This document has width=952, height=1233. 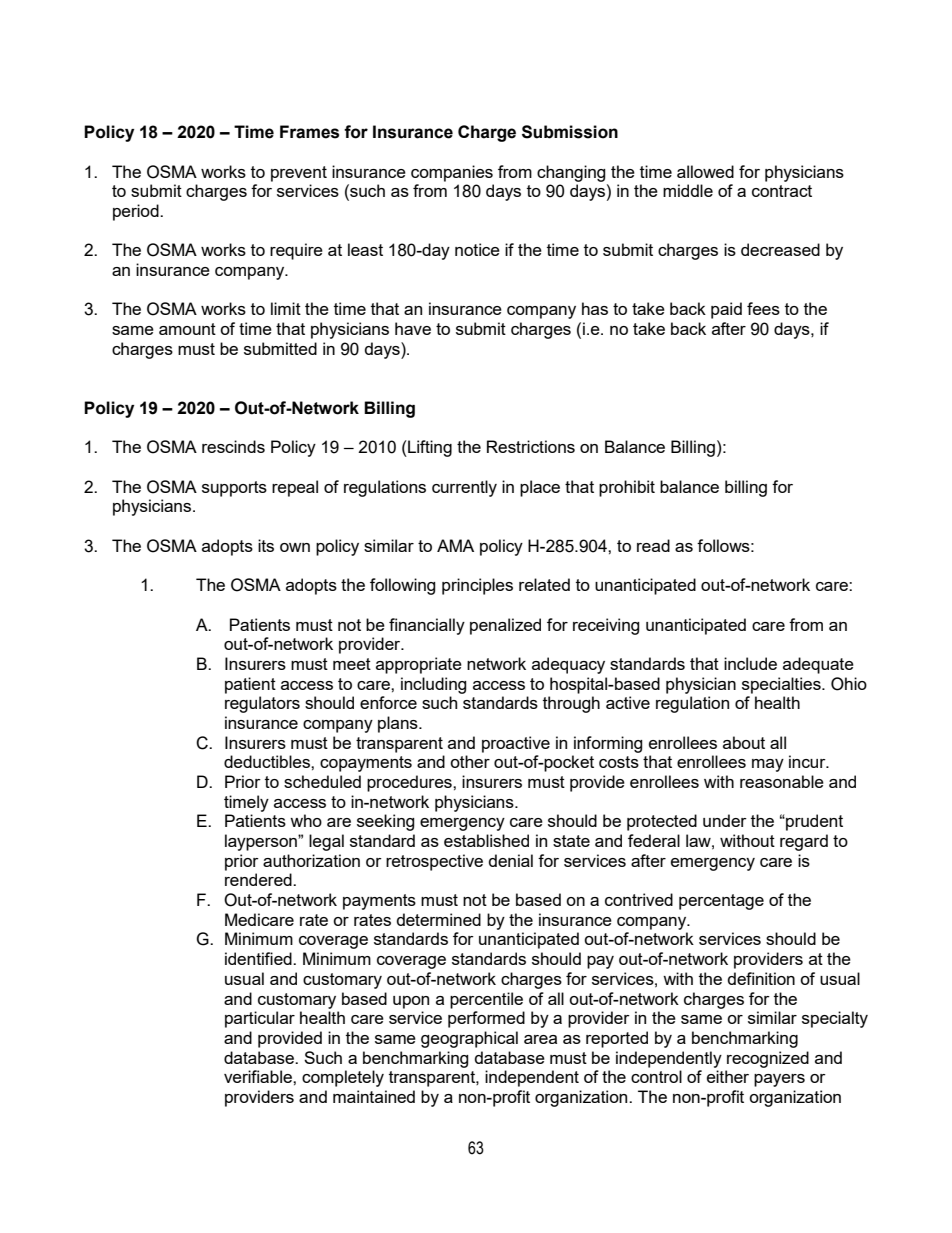 What do you see at coordinates (531, 446) in the document?
I see `Restrictions` at bounding box center [531, 446].
